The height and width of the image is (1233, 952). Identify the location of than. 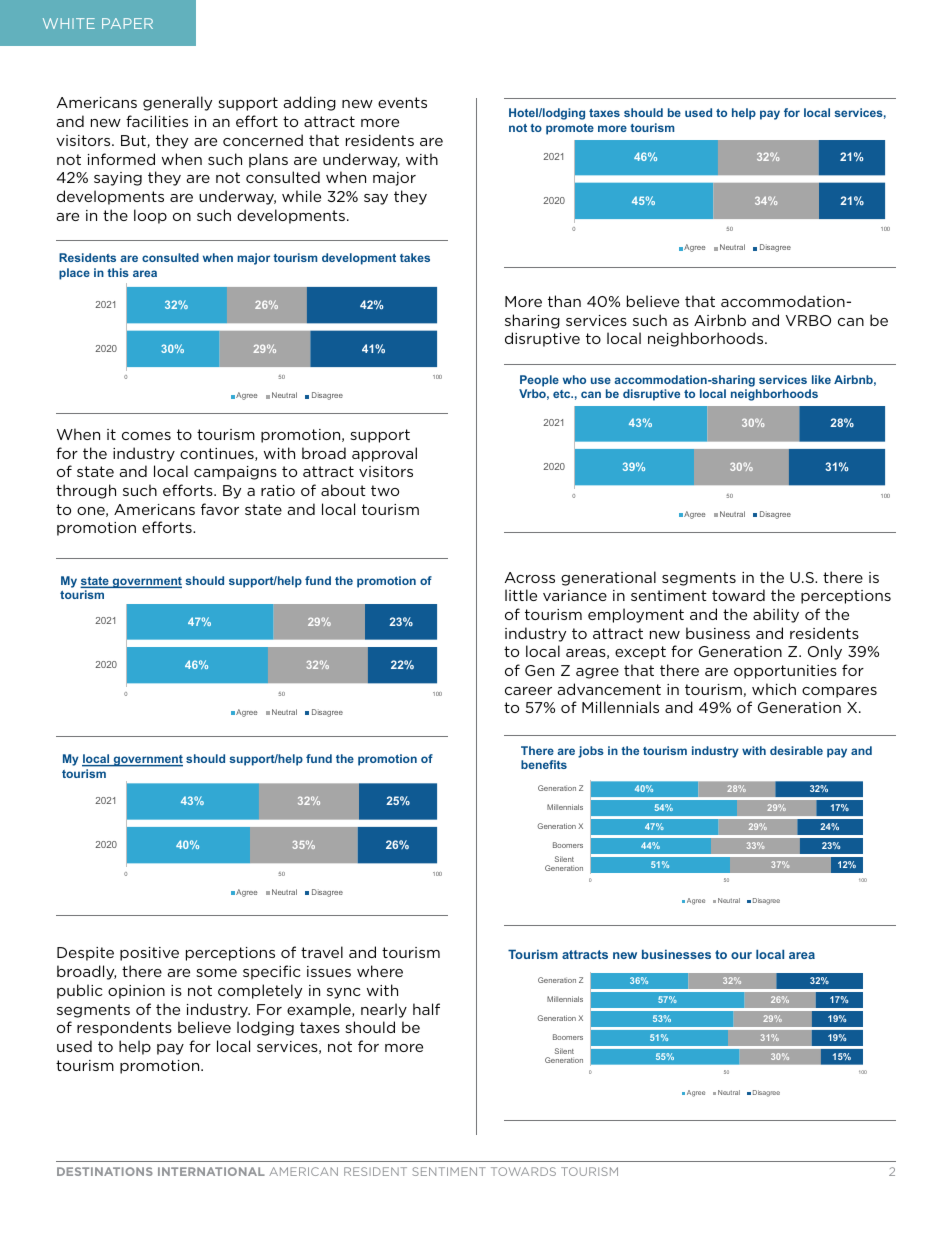
(564, 301).
